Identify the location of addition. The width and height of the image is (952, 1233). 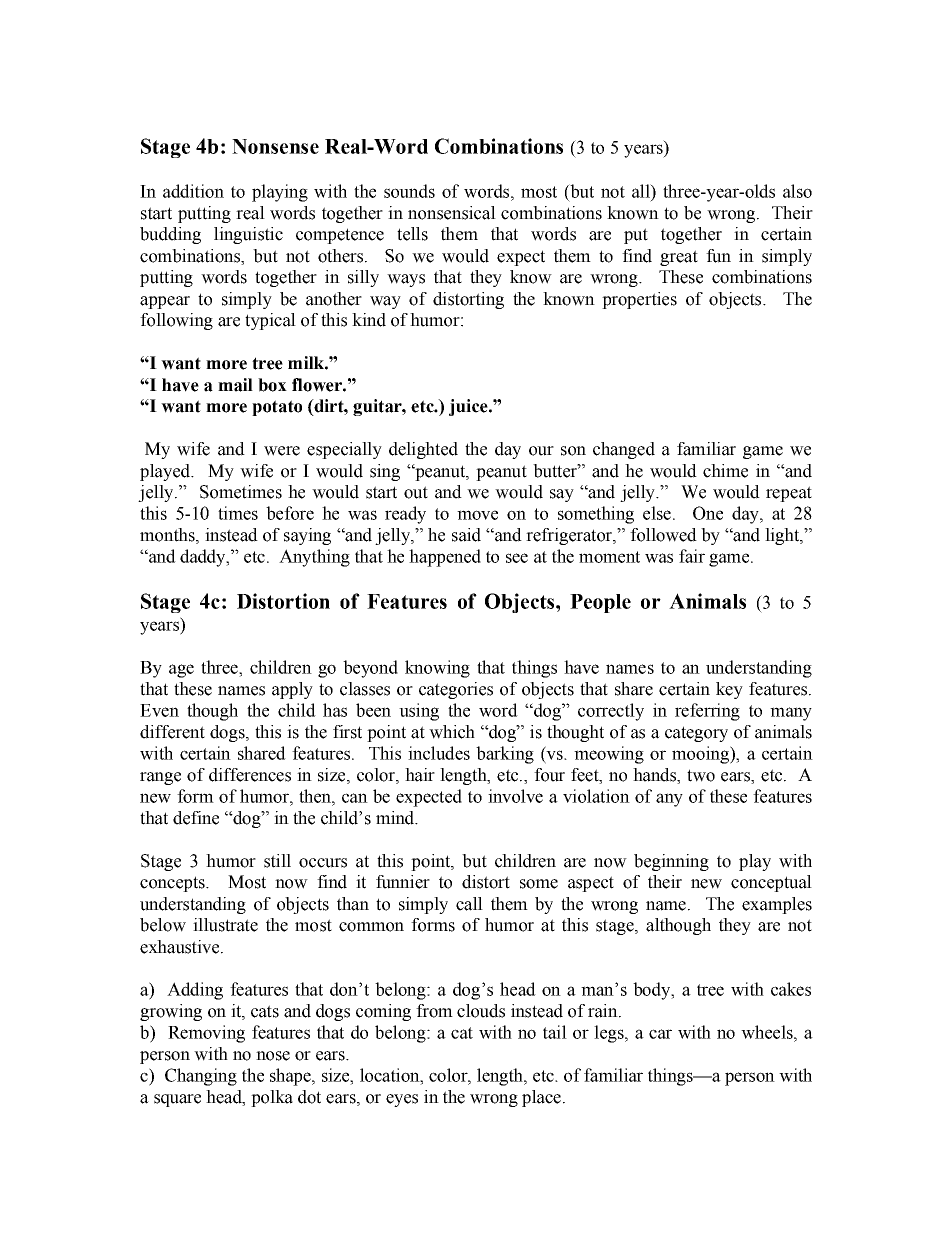
(193, 191).
